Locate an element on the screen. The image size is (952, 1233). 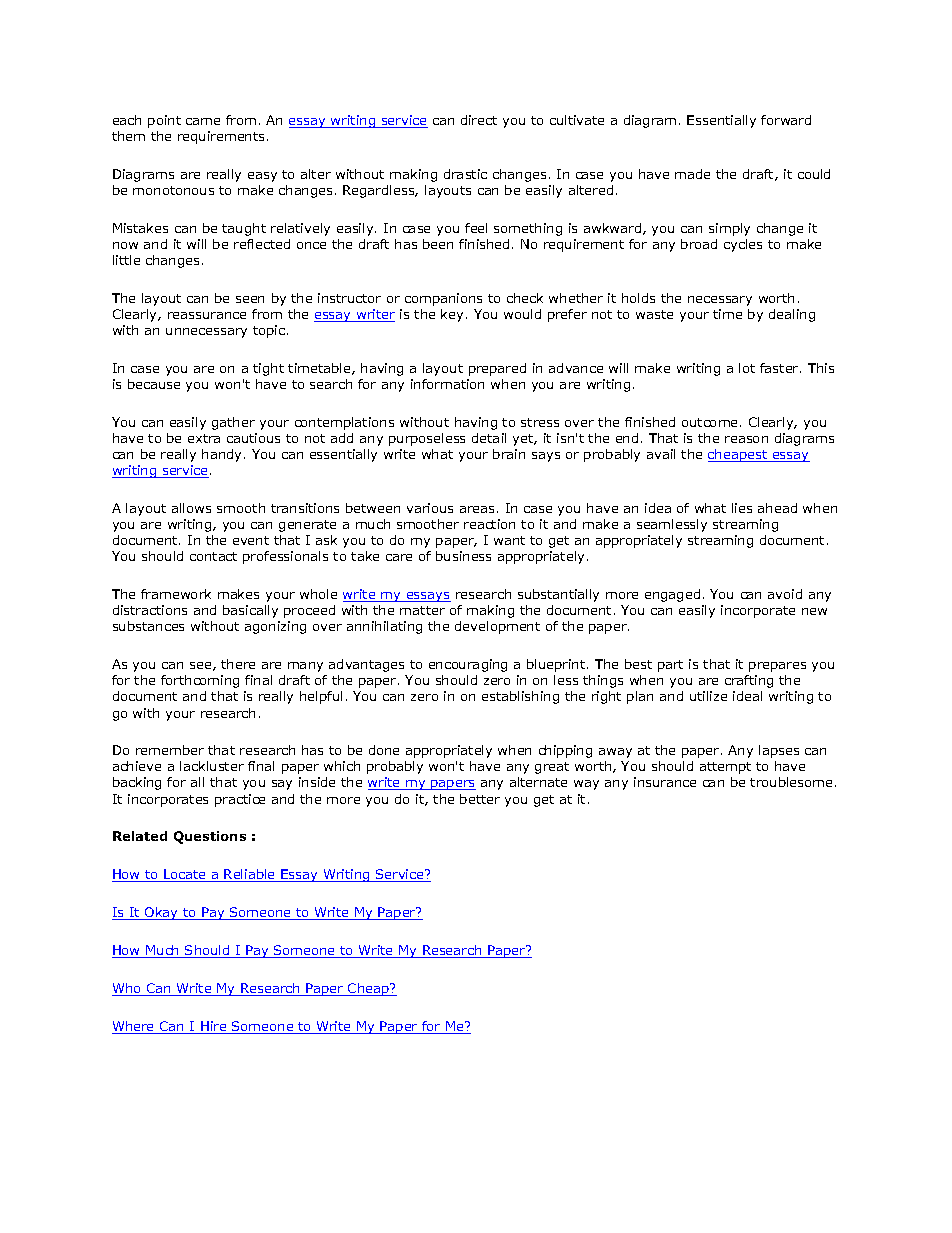
troublesome is located at coordinates (791, 782).
